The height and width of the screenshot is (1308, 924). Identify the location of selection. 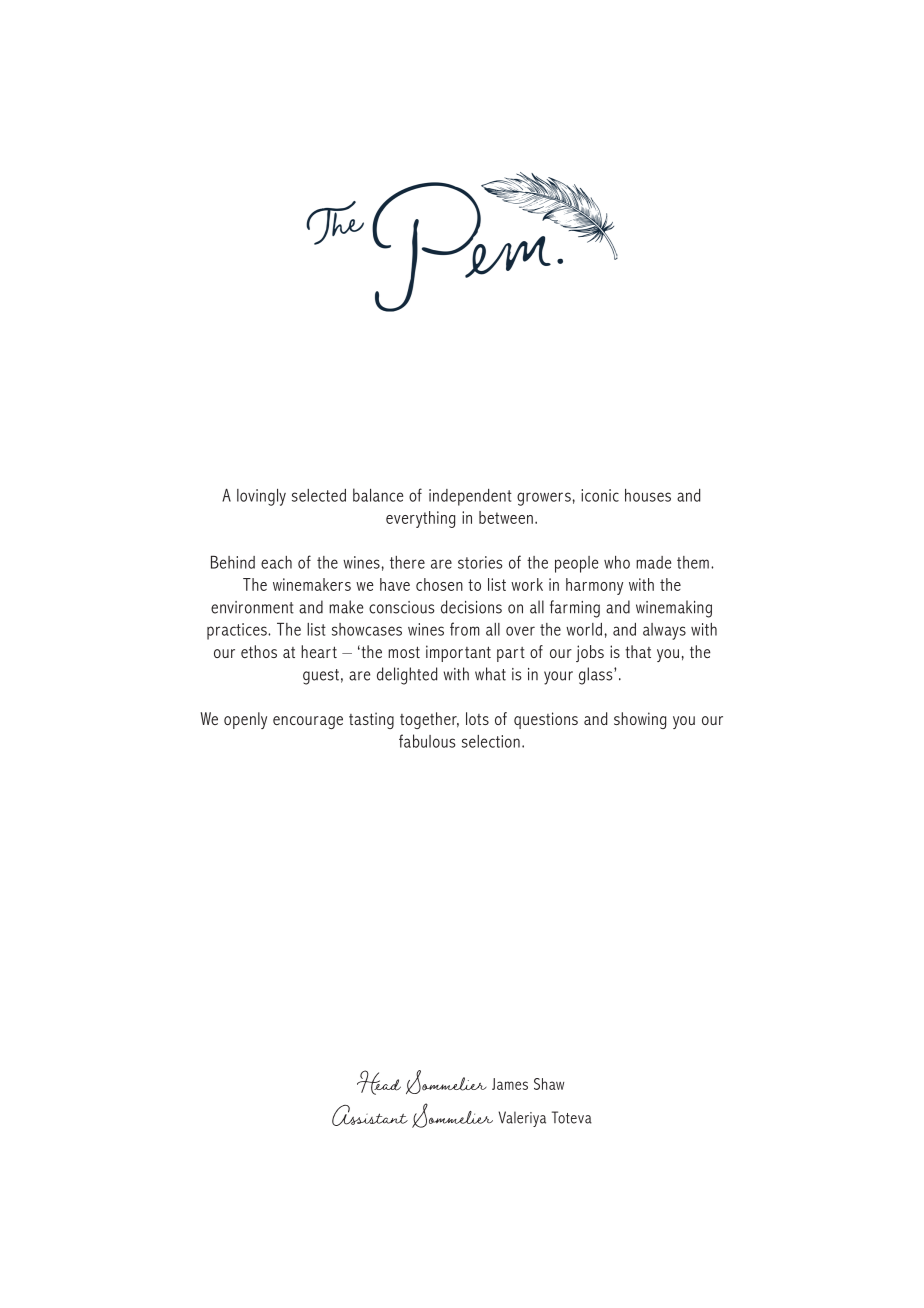
(491, 741).
